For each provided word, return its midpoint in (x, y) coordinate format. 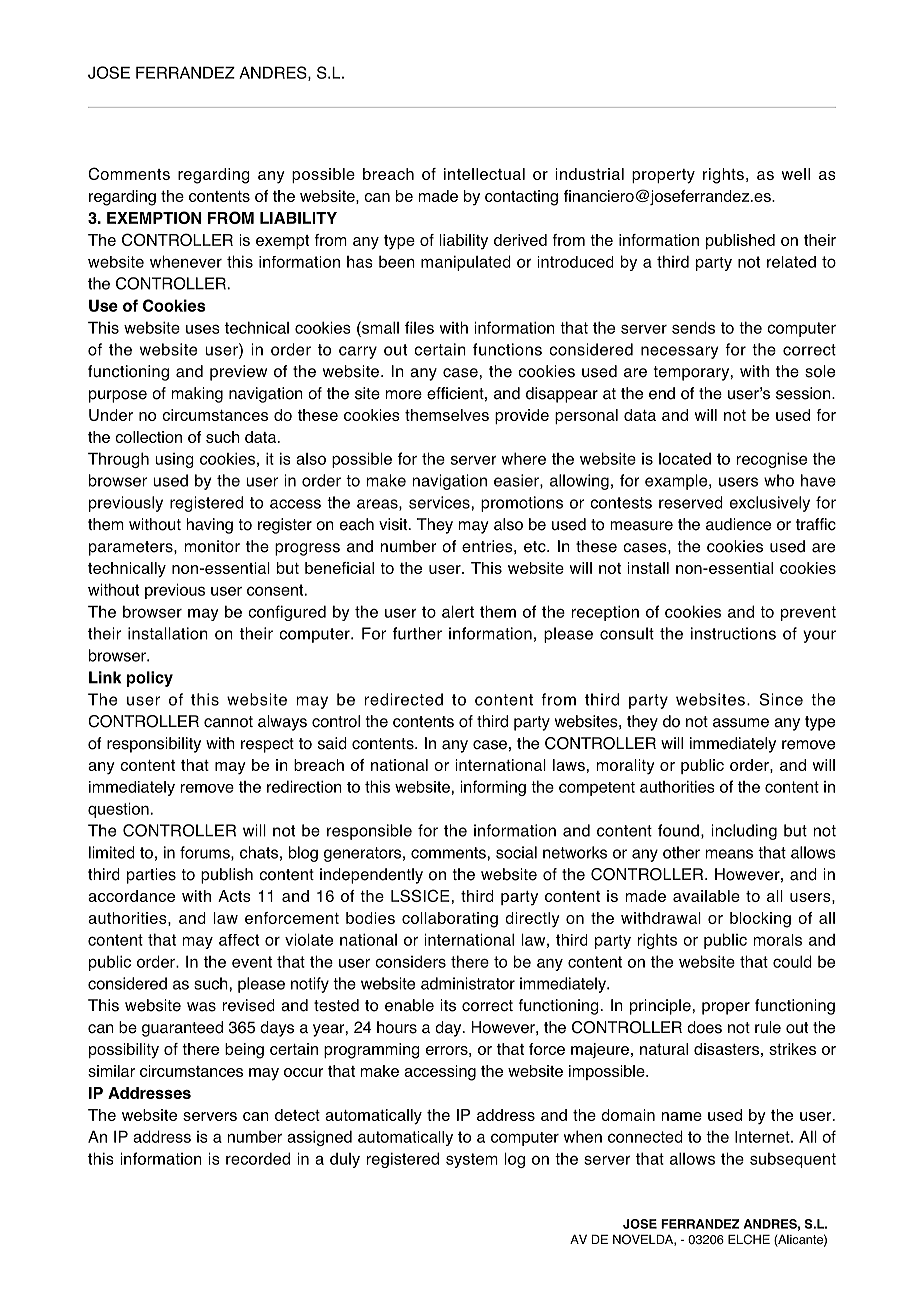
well (795, 174)
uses (203, 329)
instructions (733, 633)
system (472, 1160)
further (417, 633)
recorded (258, 1158)
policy (150, 679)
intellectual (484, 174)
